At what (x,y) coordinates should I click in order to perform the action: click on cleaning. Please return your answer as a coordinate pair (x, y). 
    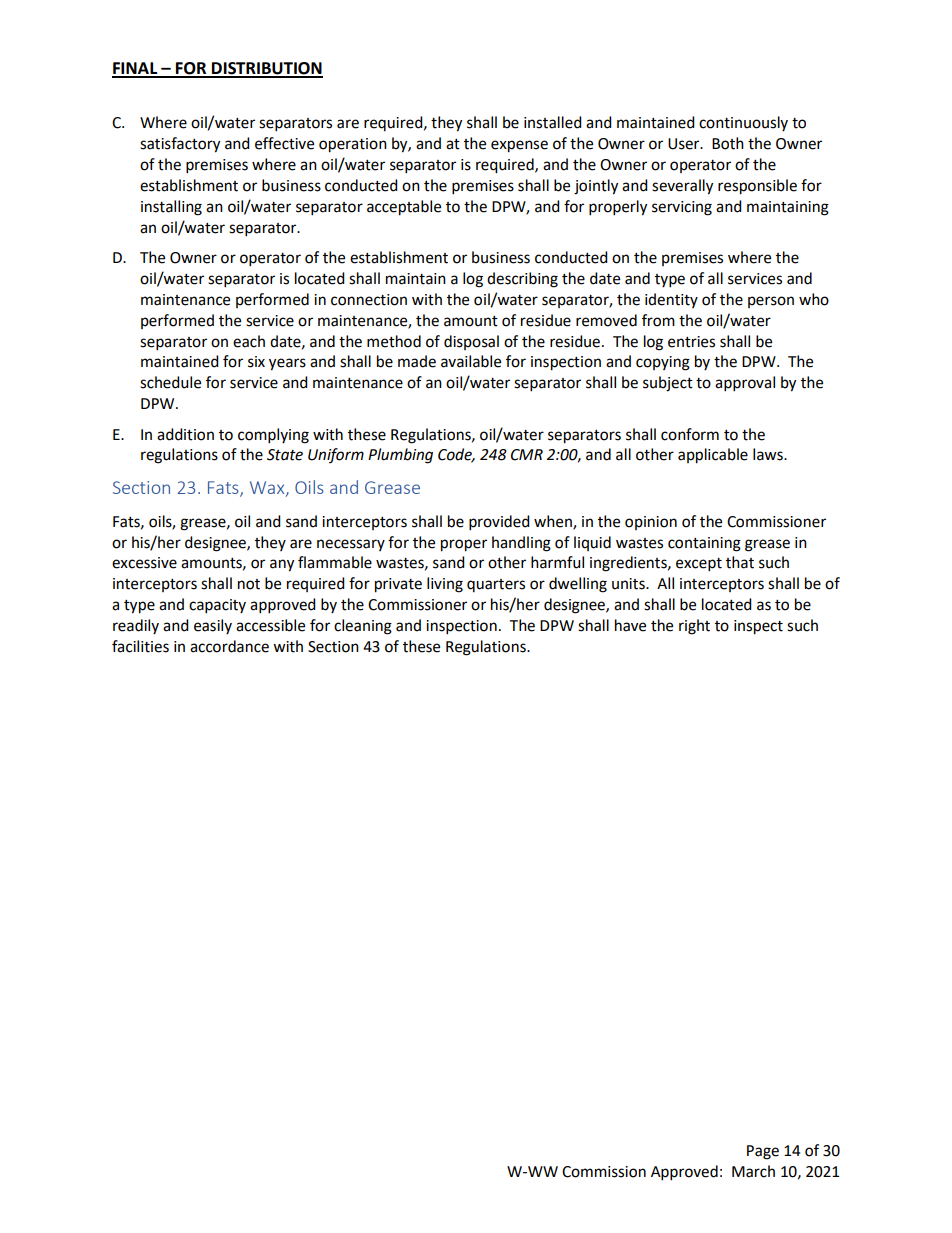
    Looking at the image, I should click on (363, 627).
